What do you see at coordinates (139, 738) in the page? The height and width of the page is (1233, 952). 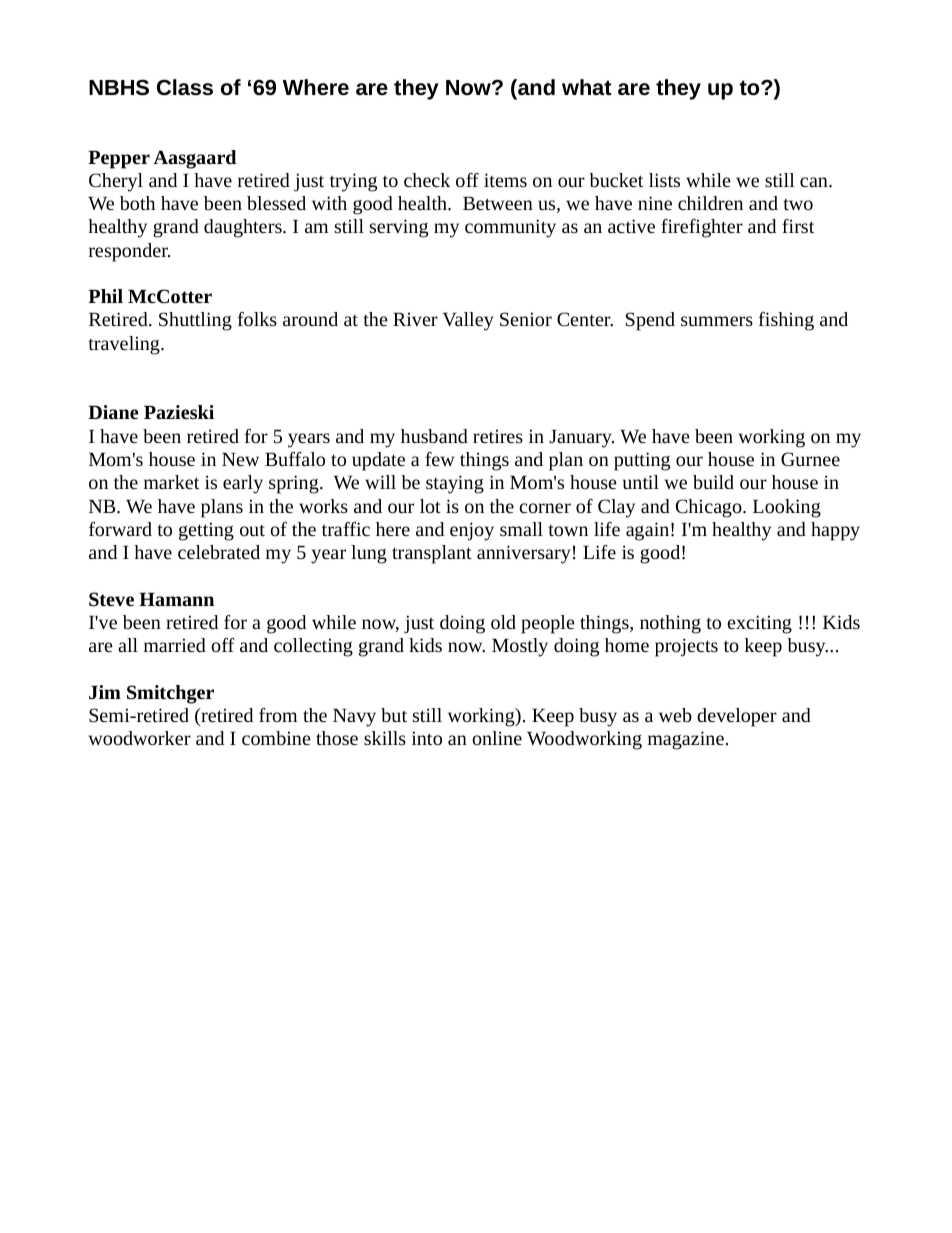 I see `woodworker` at bounding box center [139, 738].
